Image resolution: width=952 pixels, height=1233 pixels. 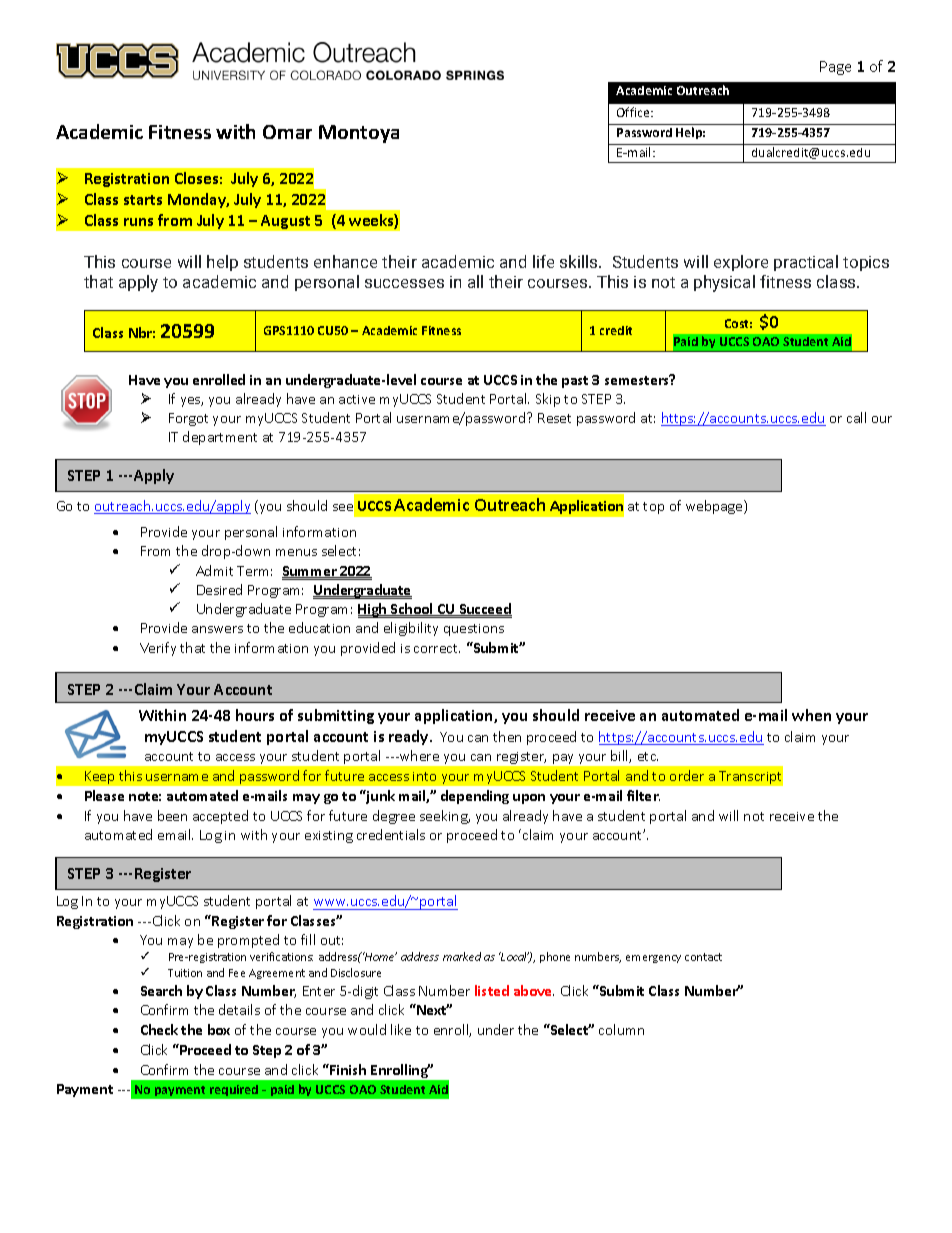 What do you see at coordinates (492, 990) in the document?
I see `listed` at bounding box center [492, 990].
